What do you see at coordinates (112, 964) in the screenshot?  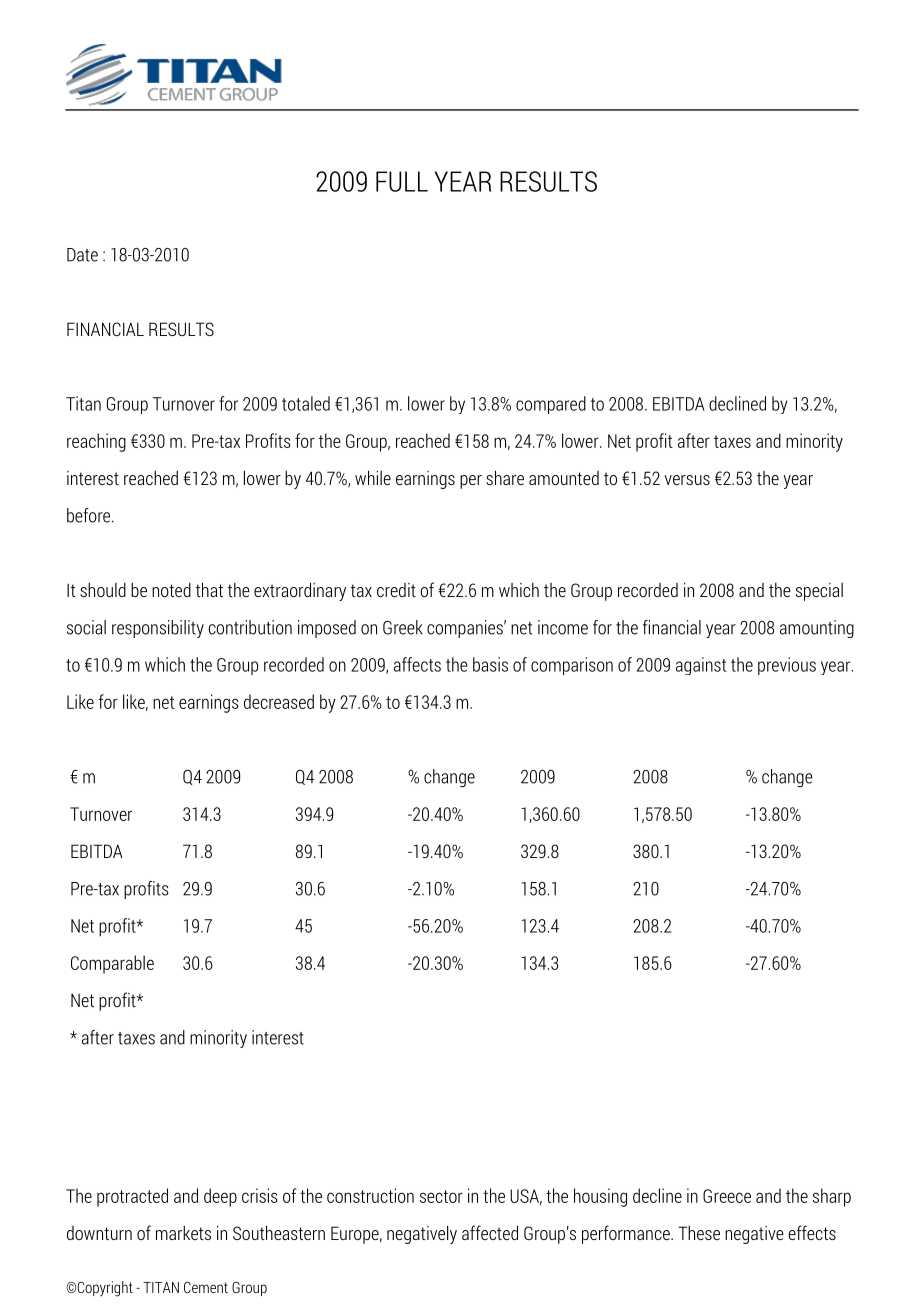 I see `Comparable` at bounding box center [112, 964].
